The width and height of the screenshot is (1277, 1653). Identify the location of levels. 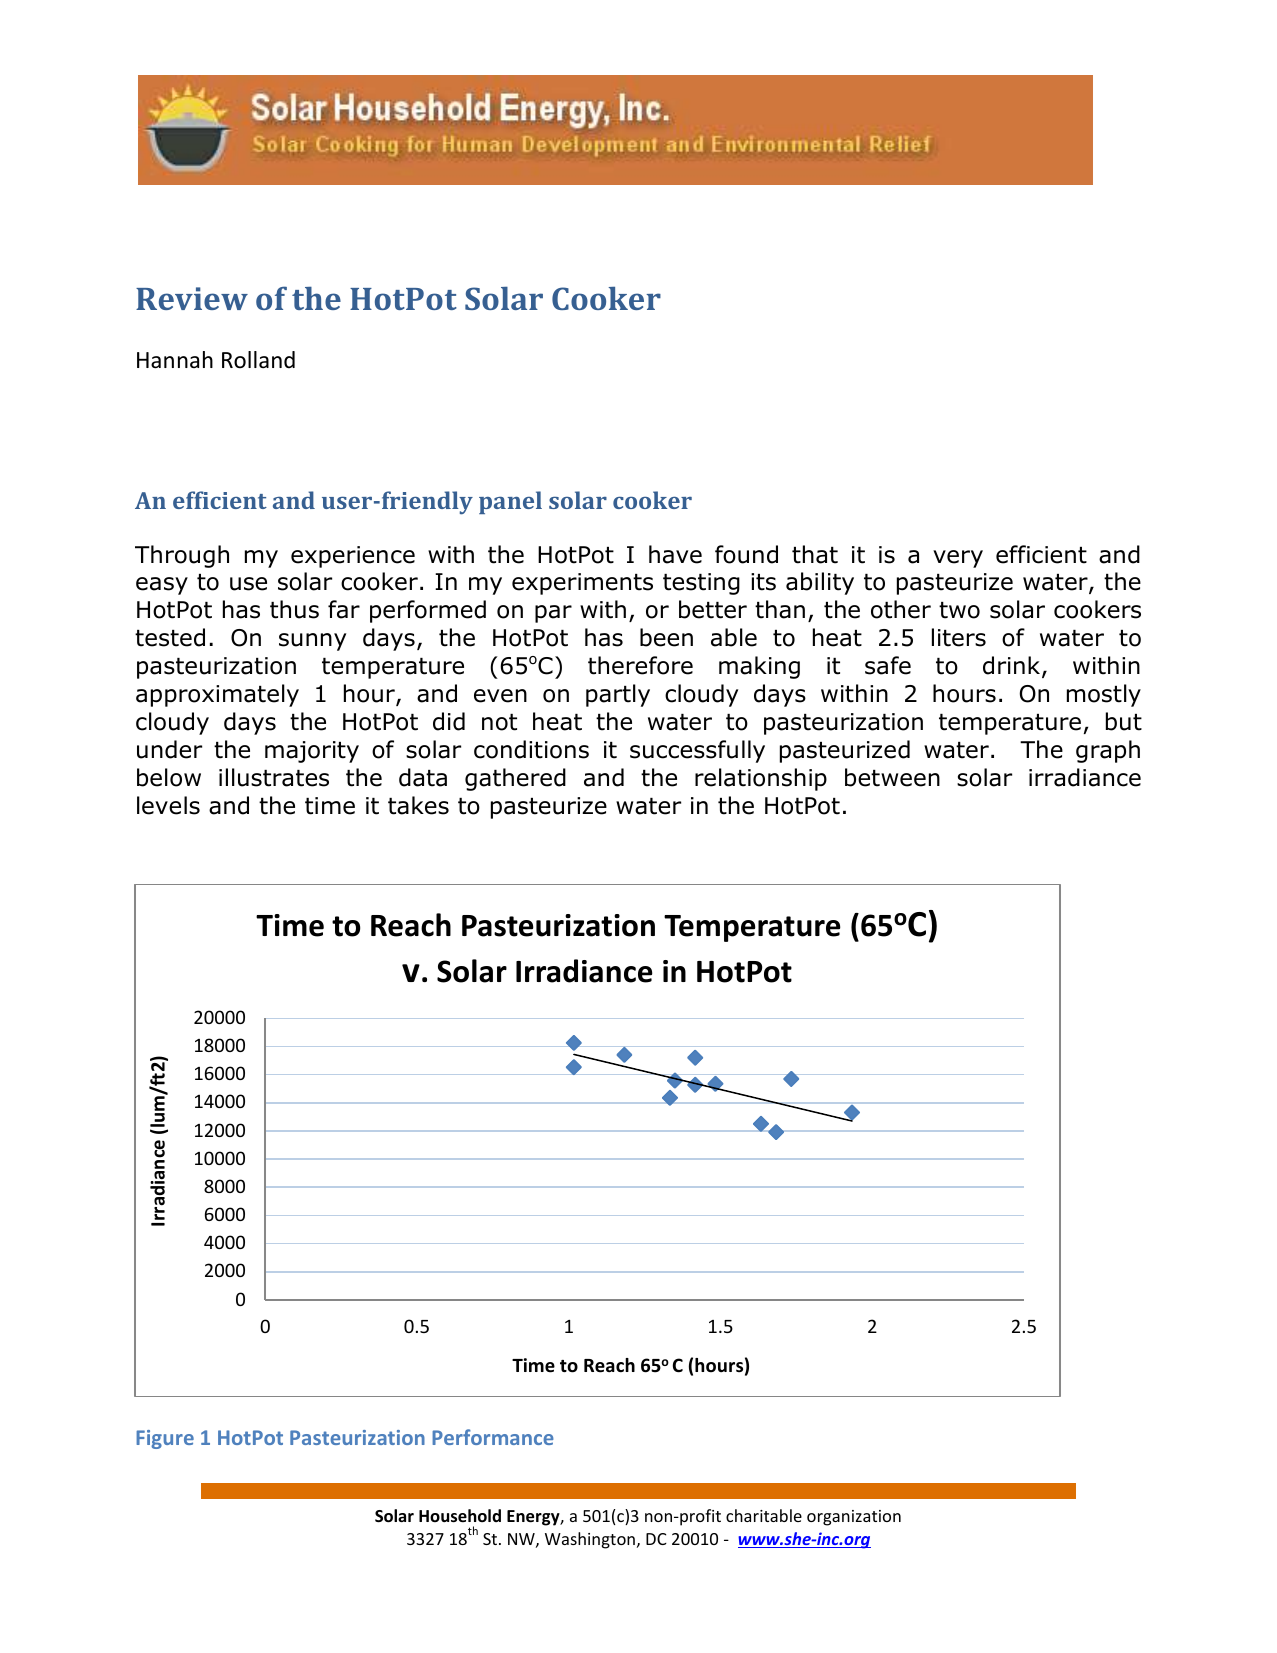
(168, 805).
